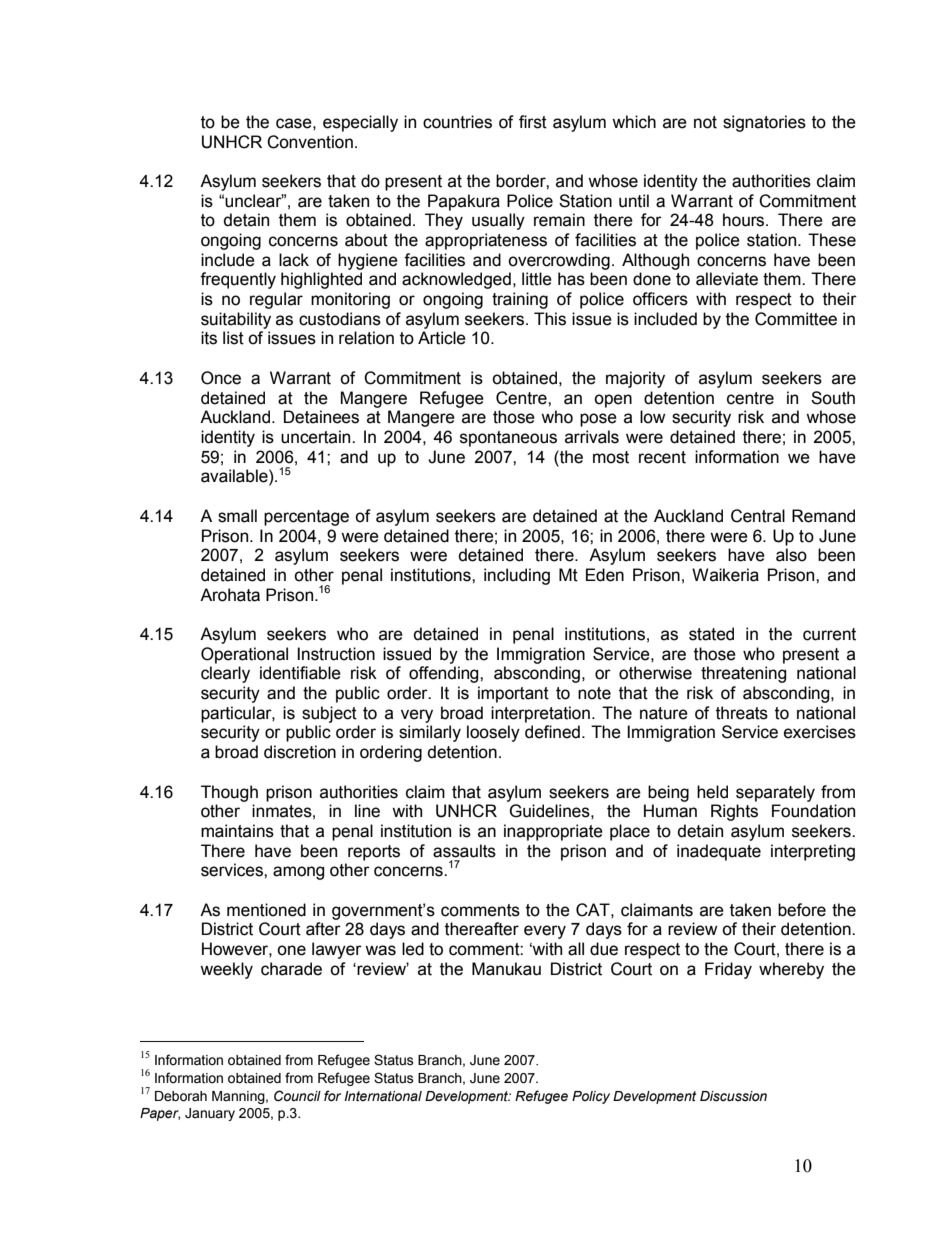 This screenshot has height=1233, width=952. Describe the element at coordinates (533, 122) in the screenshot. I see `first` at that location.
